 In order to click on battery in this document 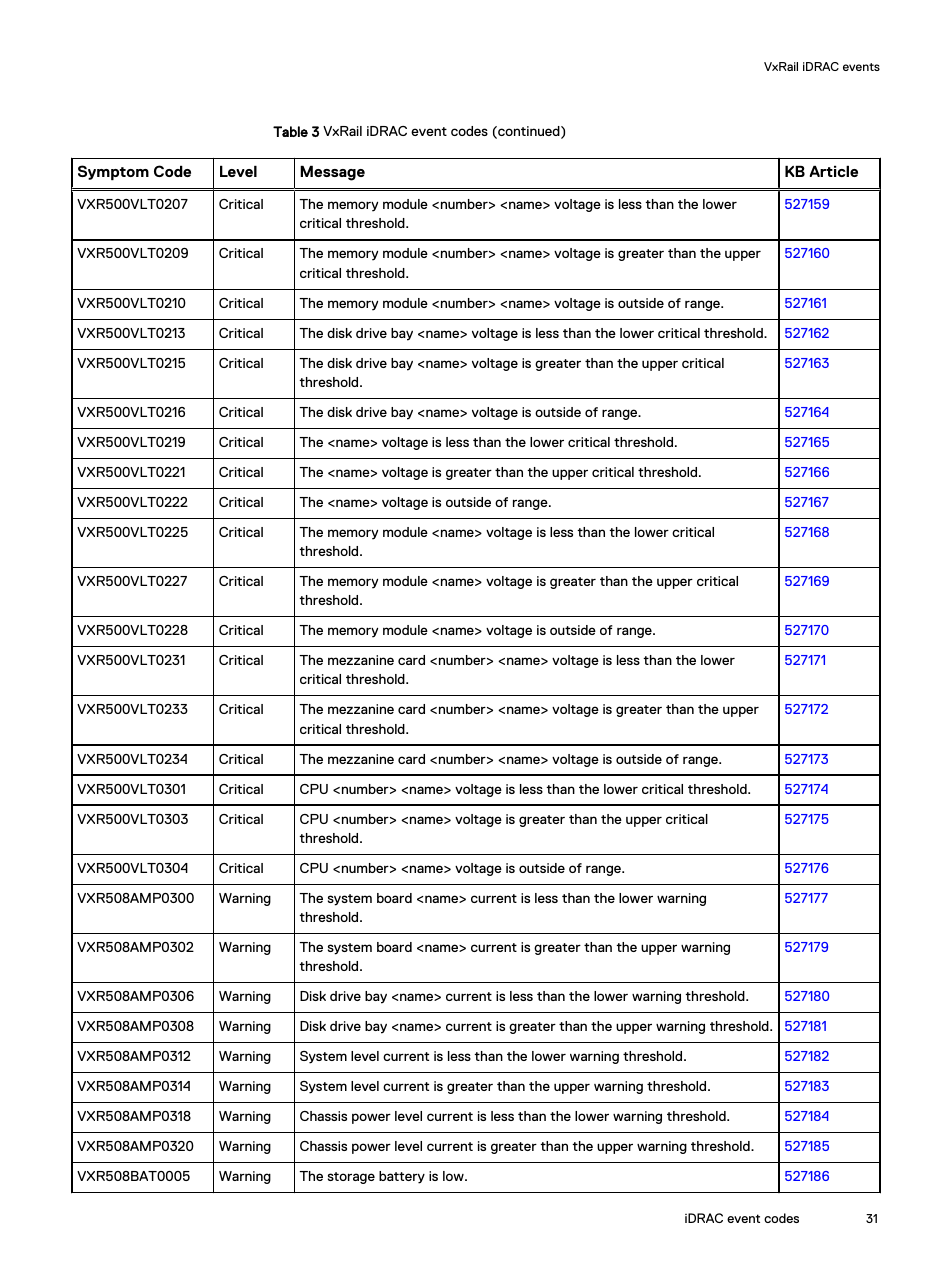, I will do `click(402, 1177)`.
